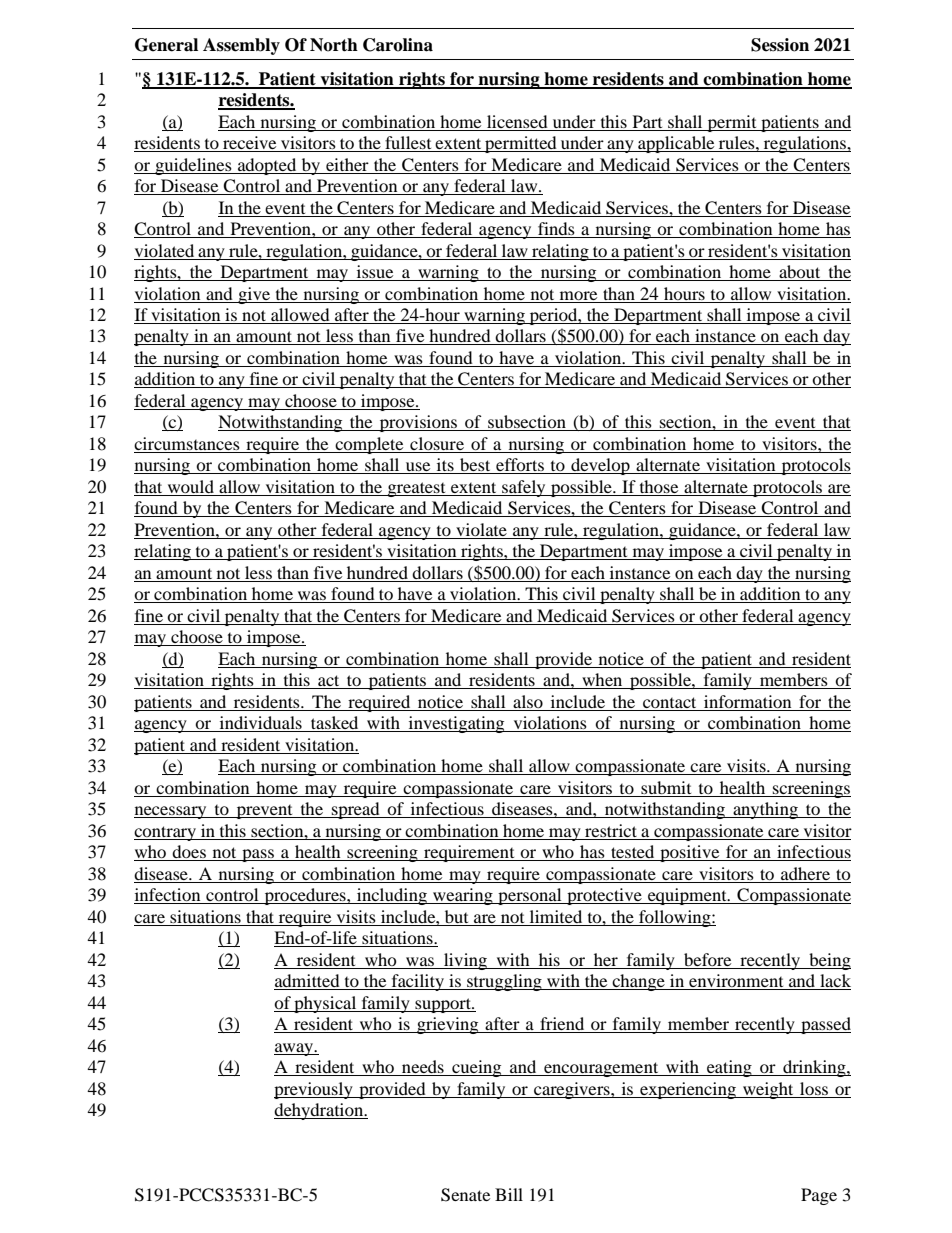 The width and height of the document is (952, 1233). Describe the element at coordinates (241, 46) in the document. I see `Assembly` at that location.
